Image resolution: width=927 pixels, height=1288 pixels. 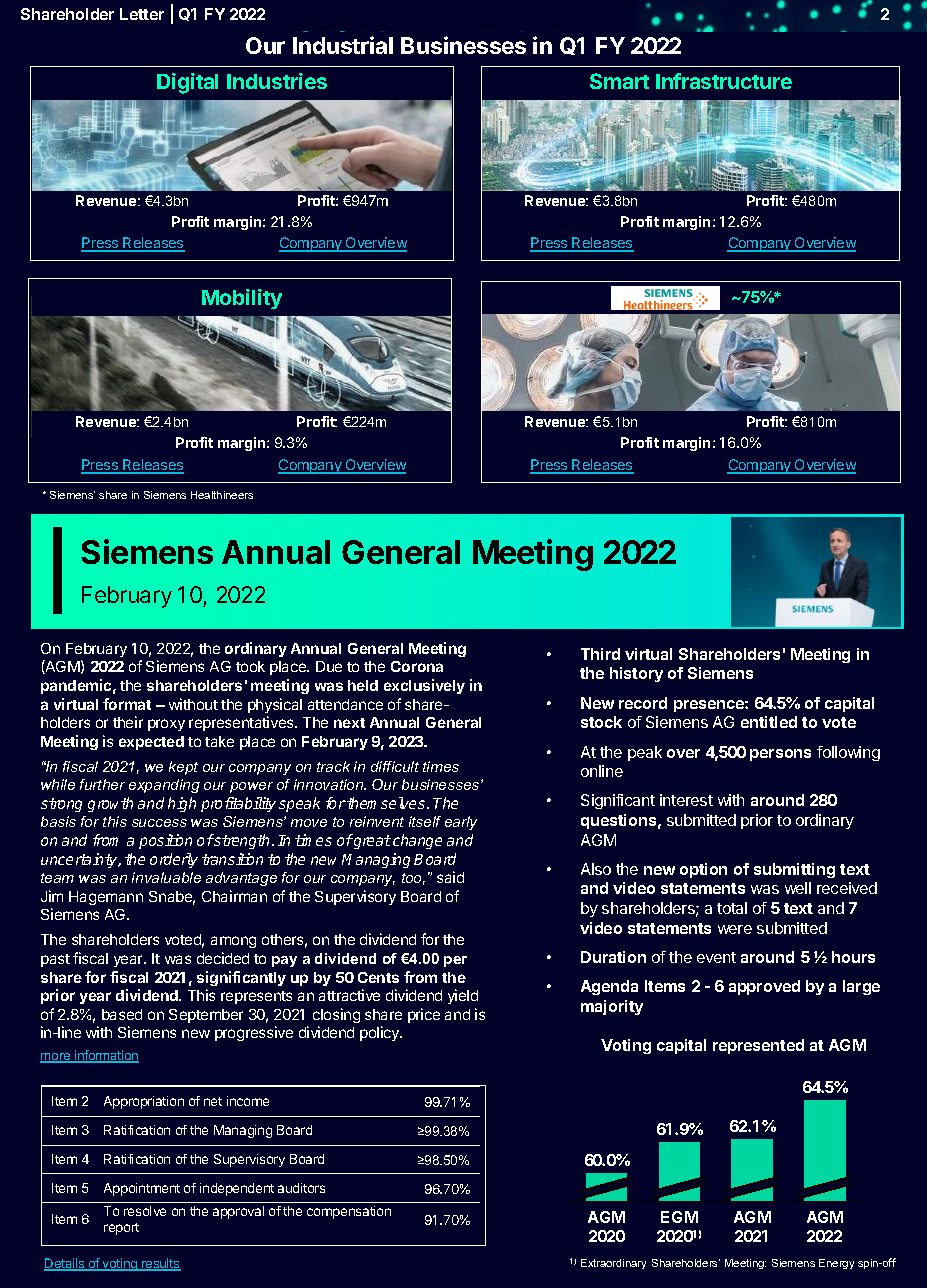 What do you see at coordinates (343, 45) in the screenshot?
I see `Industrial` at bounding box center [343, 45].
